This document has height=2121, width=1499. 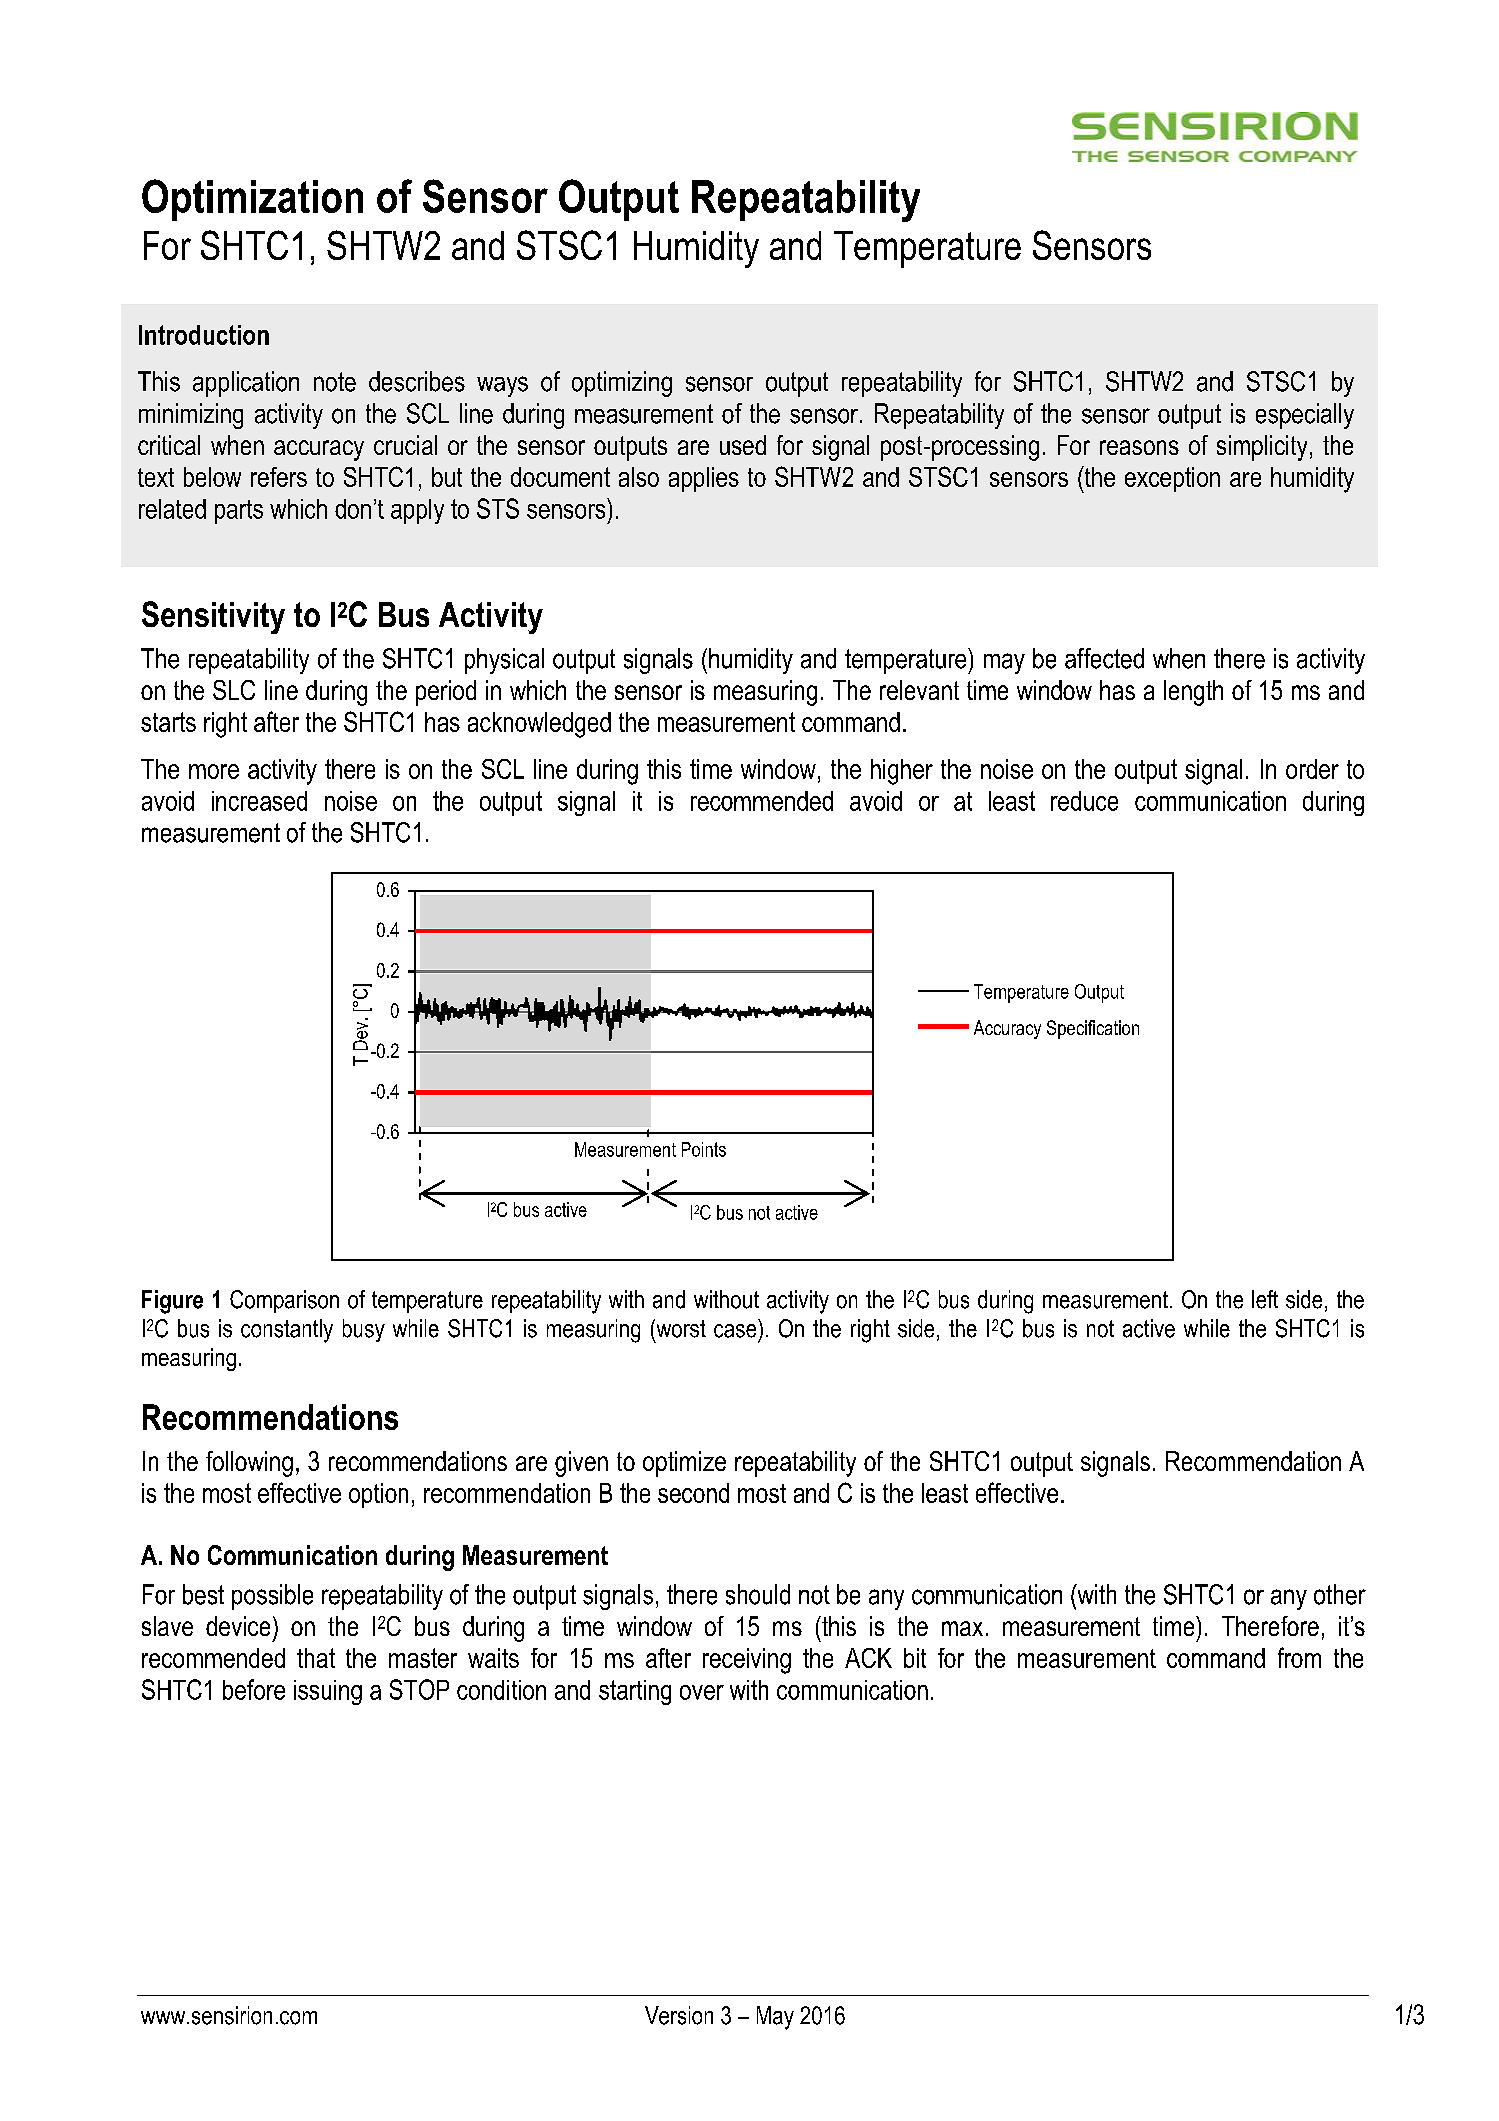 What do you see at coordinates (287, 1331) in the document?
I see `constantly` at bounding box center [287, 1331].
